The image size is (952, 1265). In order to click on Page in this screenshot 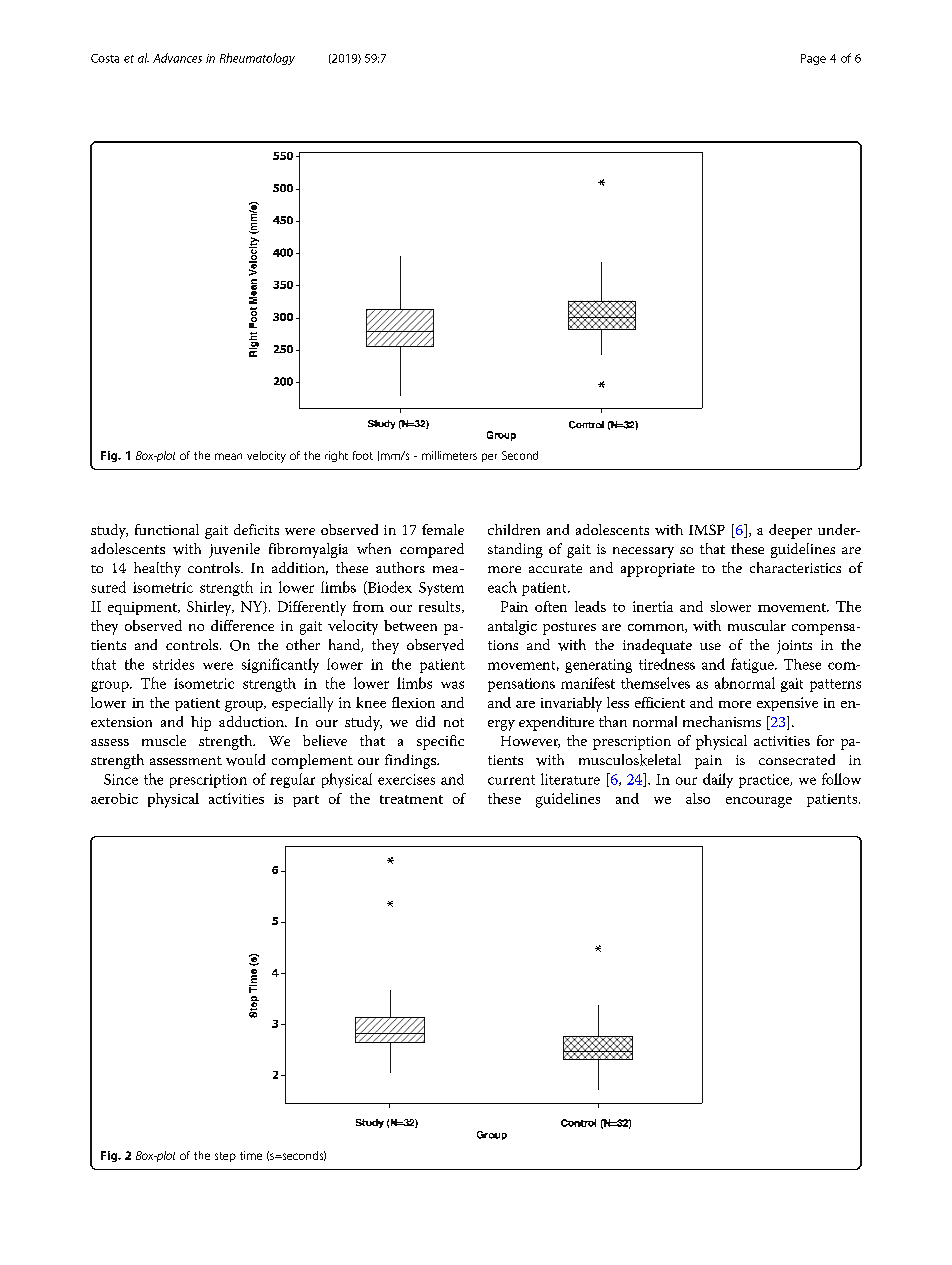, I will do `click(813, 59)`.
